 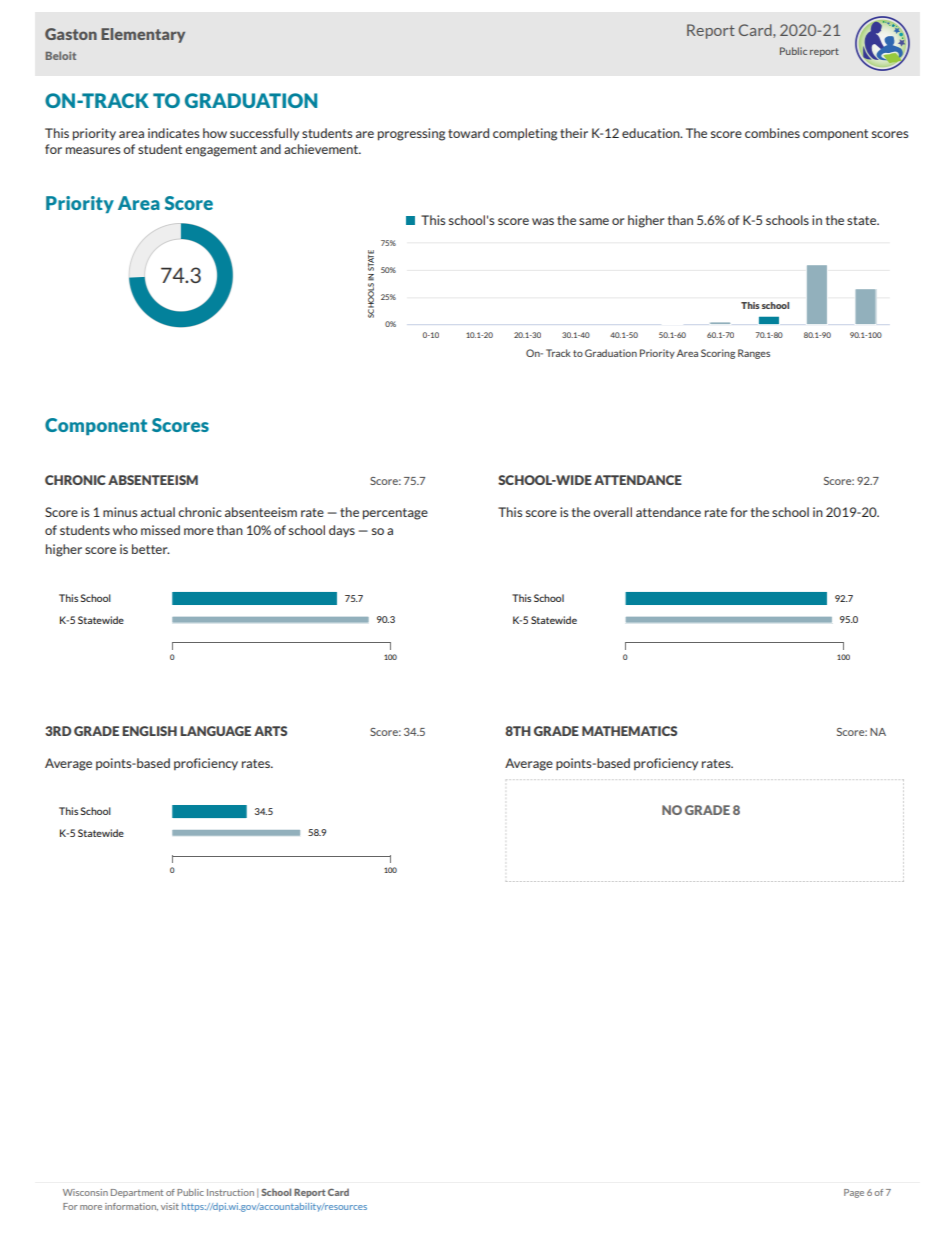 I want to click on Instruction, so click(x=230, y=1192).
